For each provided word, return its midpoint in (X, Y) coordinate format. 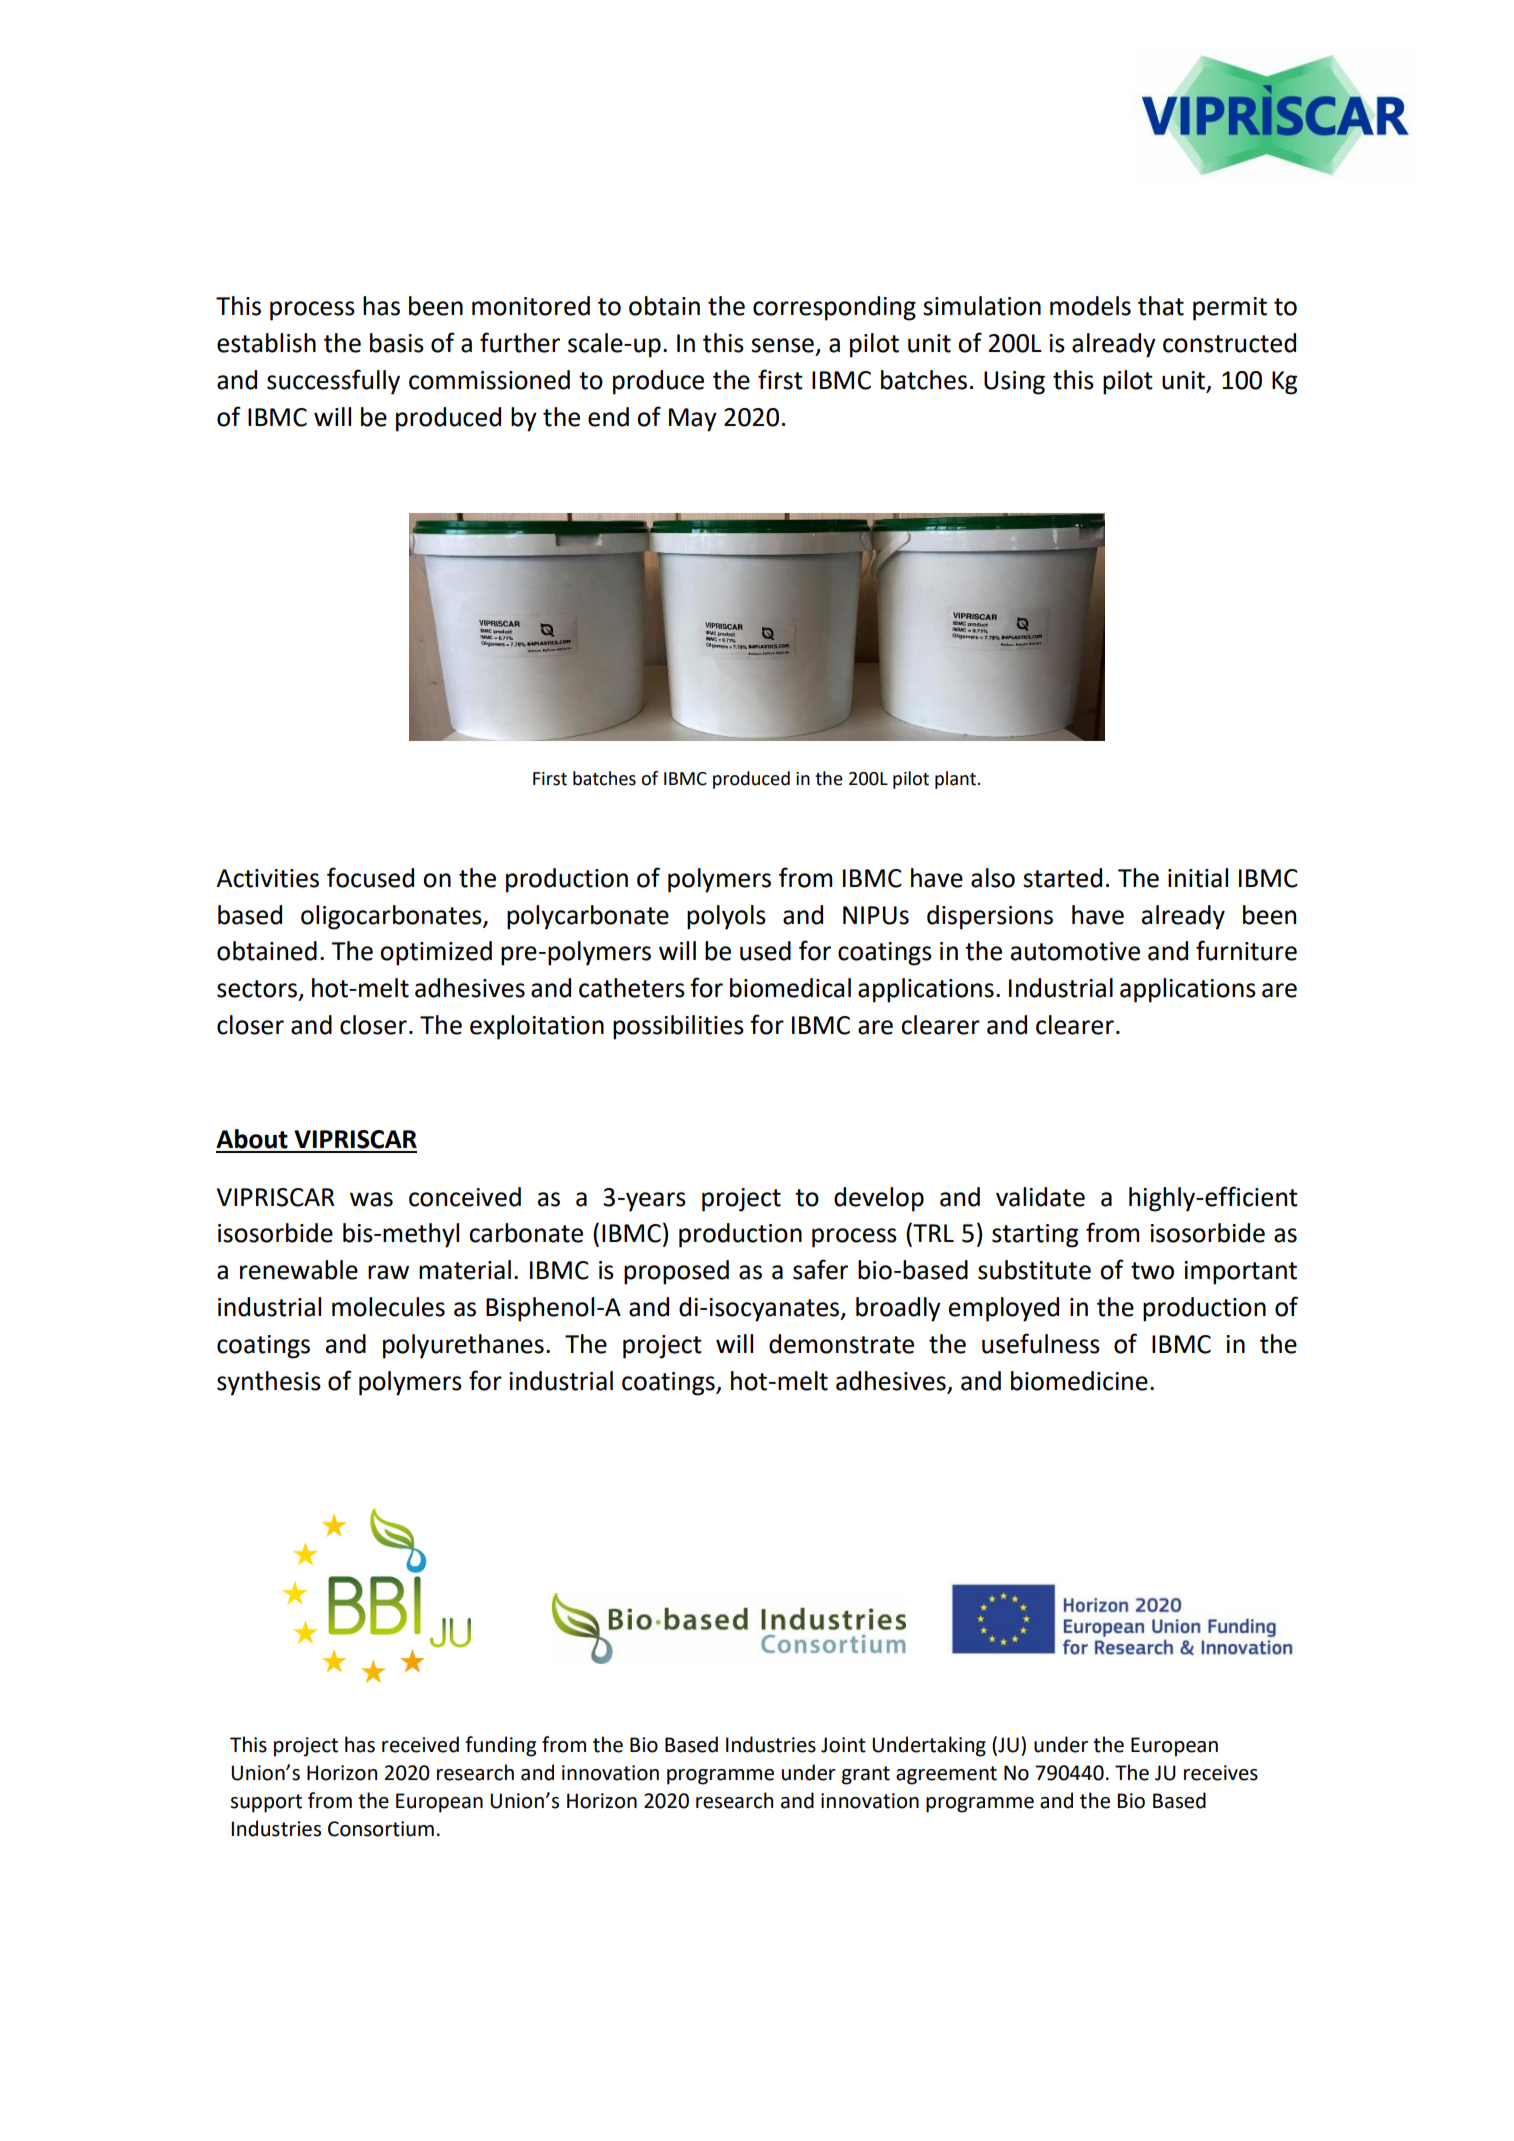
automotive (1075, 951)
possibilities (678, 1027)
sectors (258, 990)
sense (782, 345)
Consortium (381, 1829)
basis (397, 343)
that (1161, 306)
